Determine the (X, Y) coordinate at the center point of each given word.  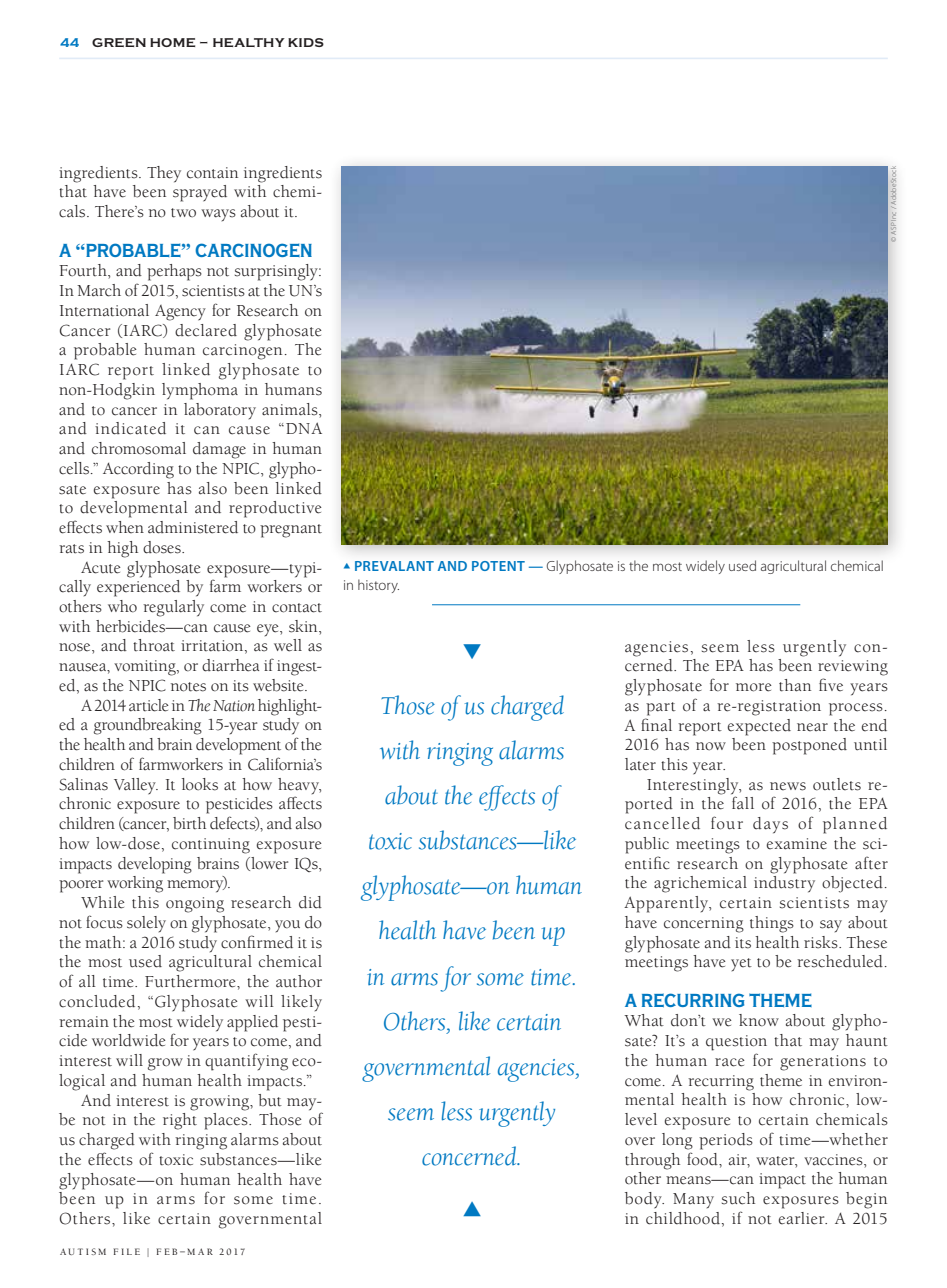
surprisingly (277, 272)
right (180, 1121)
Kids (306, 42)
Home (172, 42)
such (738, 1198)
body (644, 1200)
